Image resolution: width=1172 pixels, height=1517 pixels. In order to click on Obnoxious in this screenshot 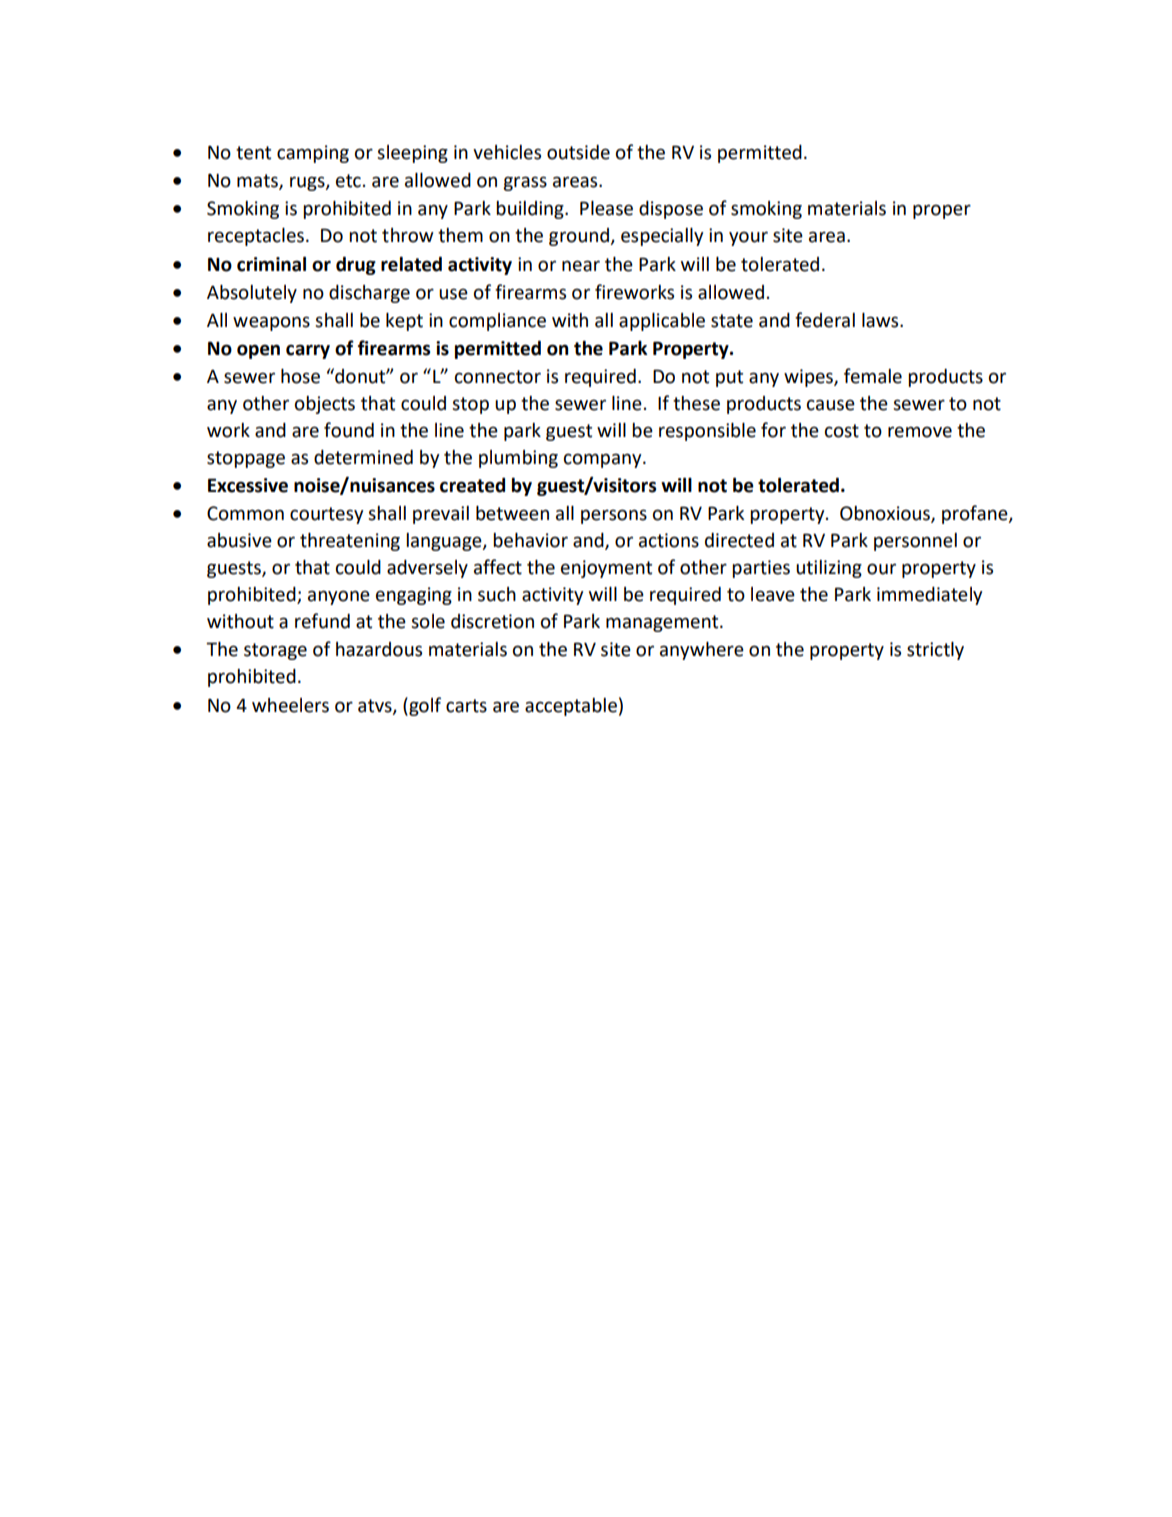, I will do `click(886, 514)`.
